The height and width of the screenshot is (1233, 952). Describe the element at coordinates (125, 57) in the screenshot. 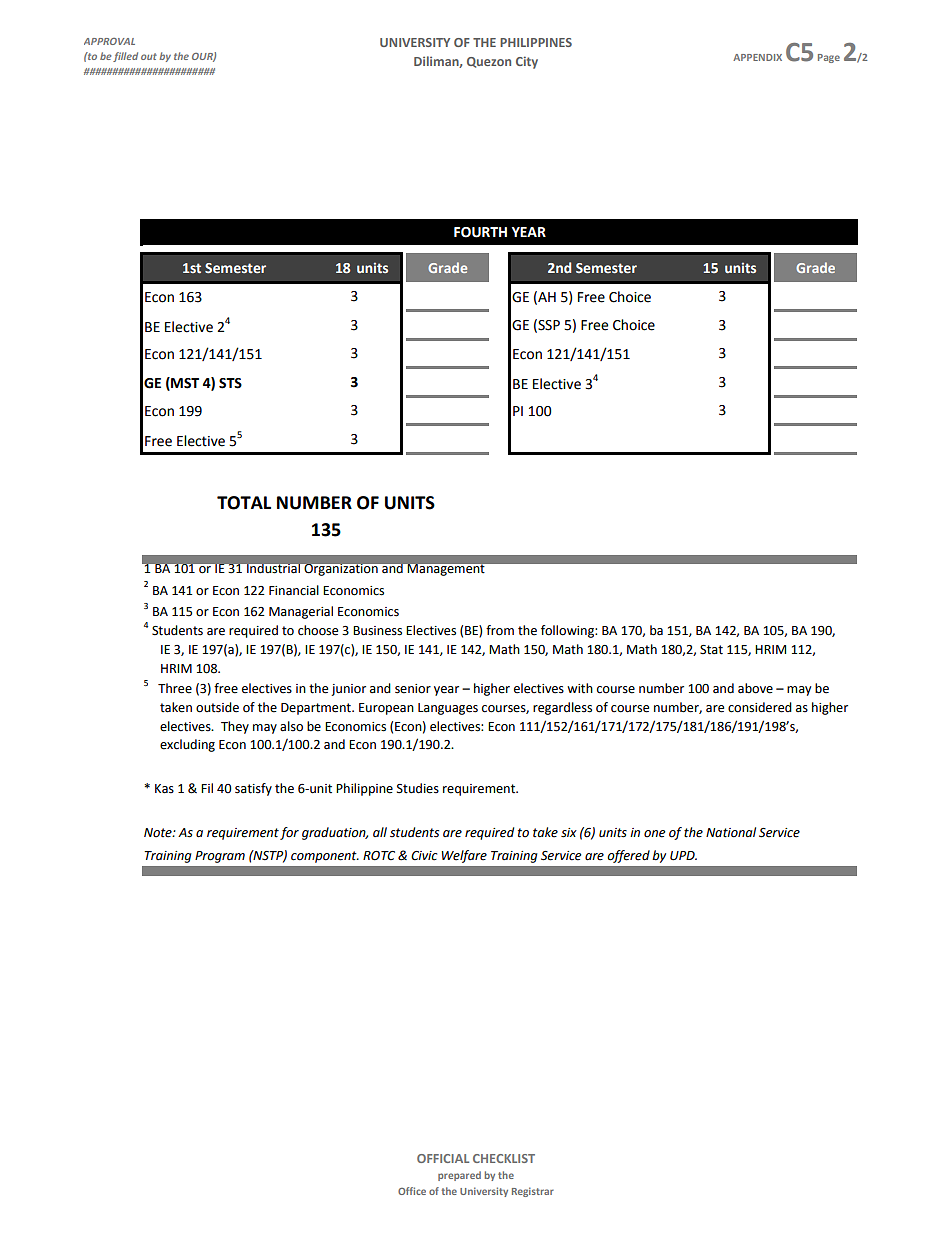

I see `filled` at that location.
